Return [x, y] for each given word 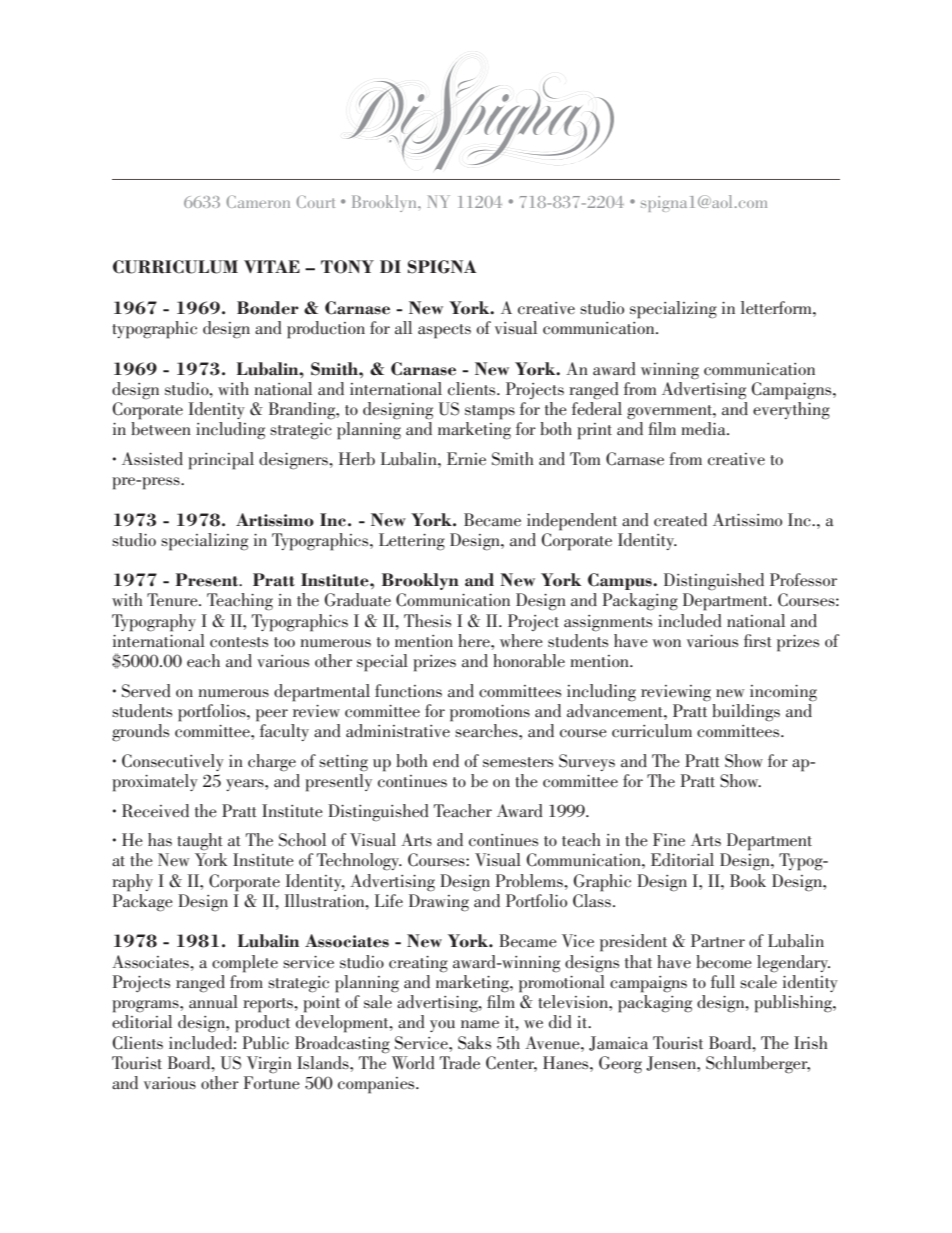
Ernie [466, 458]
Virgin [269, 1065]
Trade [460, 1062]
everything [791, 411]
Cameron [258, 201]
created [680, 519]
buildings [746, 713]
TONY [347, 267]
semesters [518, 762]
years [246, 785]
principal [221, 461]
